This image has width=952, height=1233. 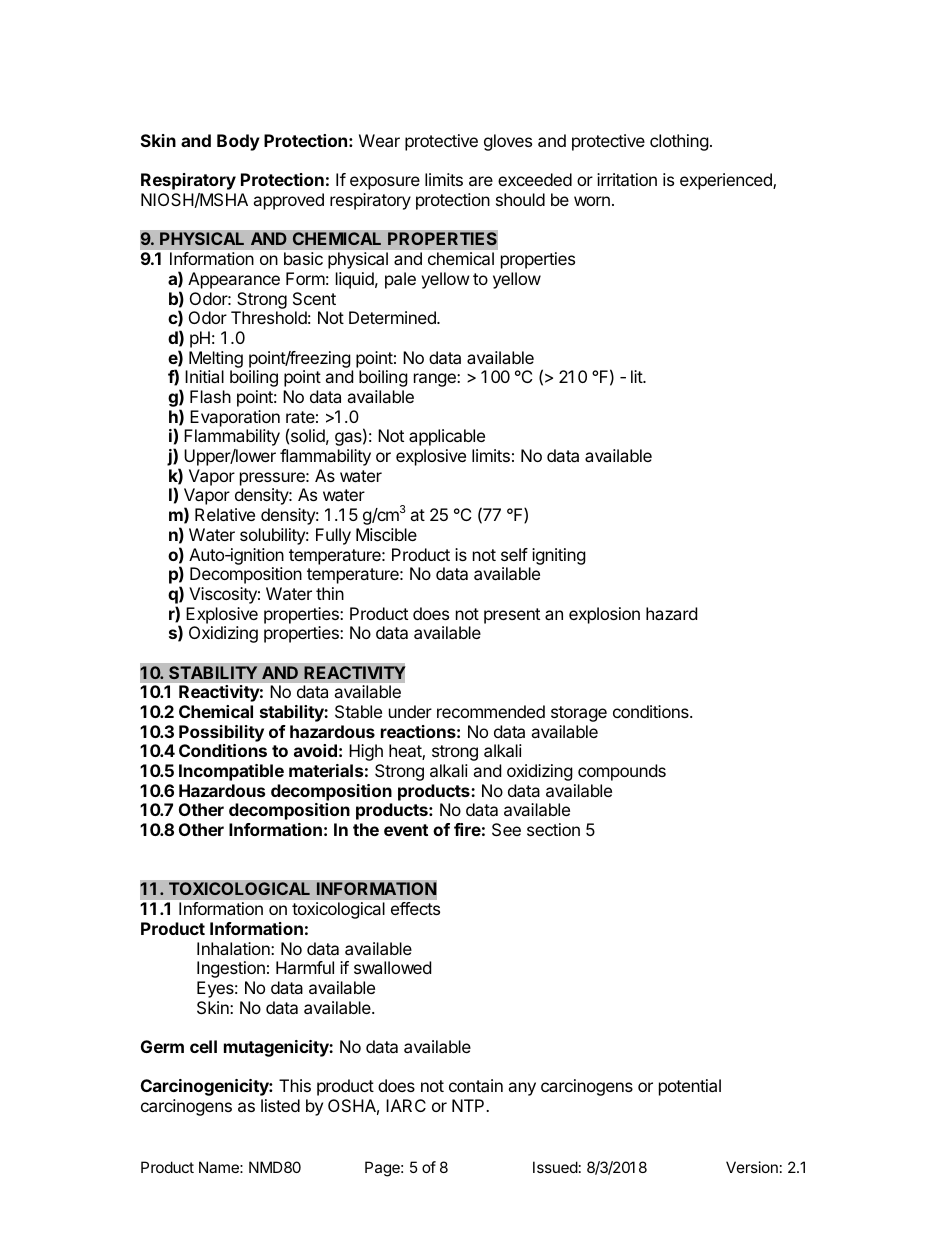 I want to click on listed, so click(x=280, y=1105).
